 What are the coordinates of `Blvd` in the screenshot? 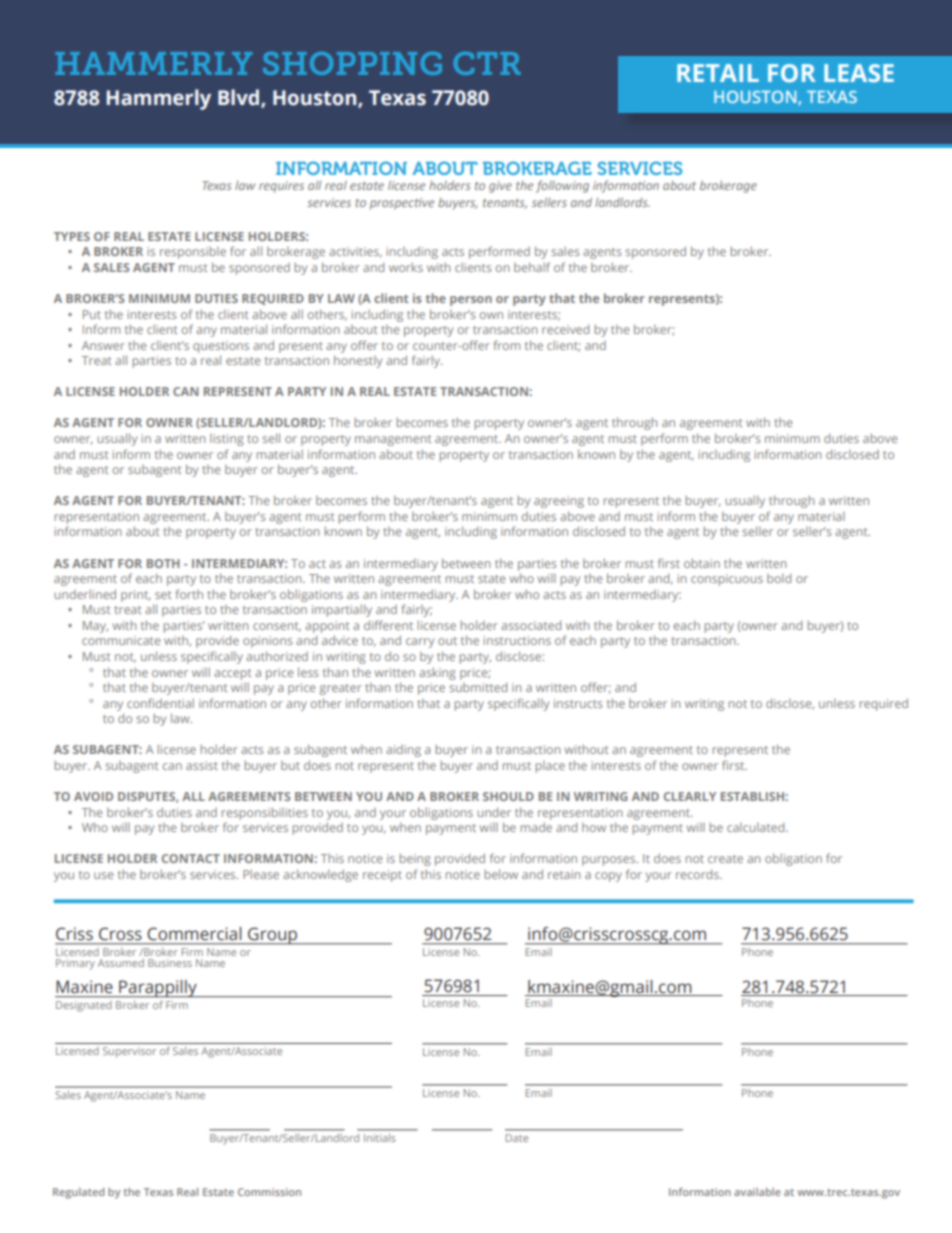 It's located at (240, 98).
